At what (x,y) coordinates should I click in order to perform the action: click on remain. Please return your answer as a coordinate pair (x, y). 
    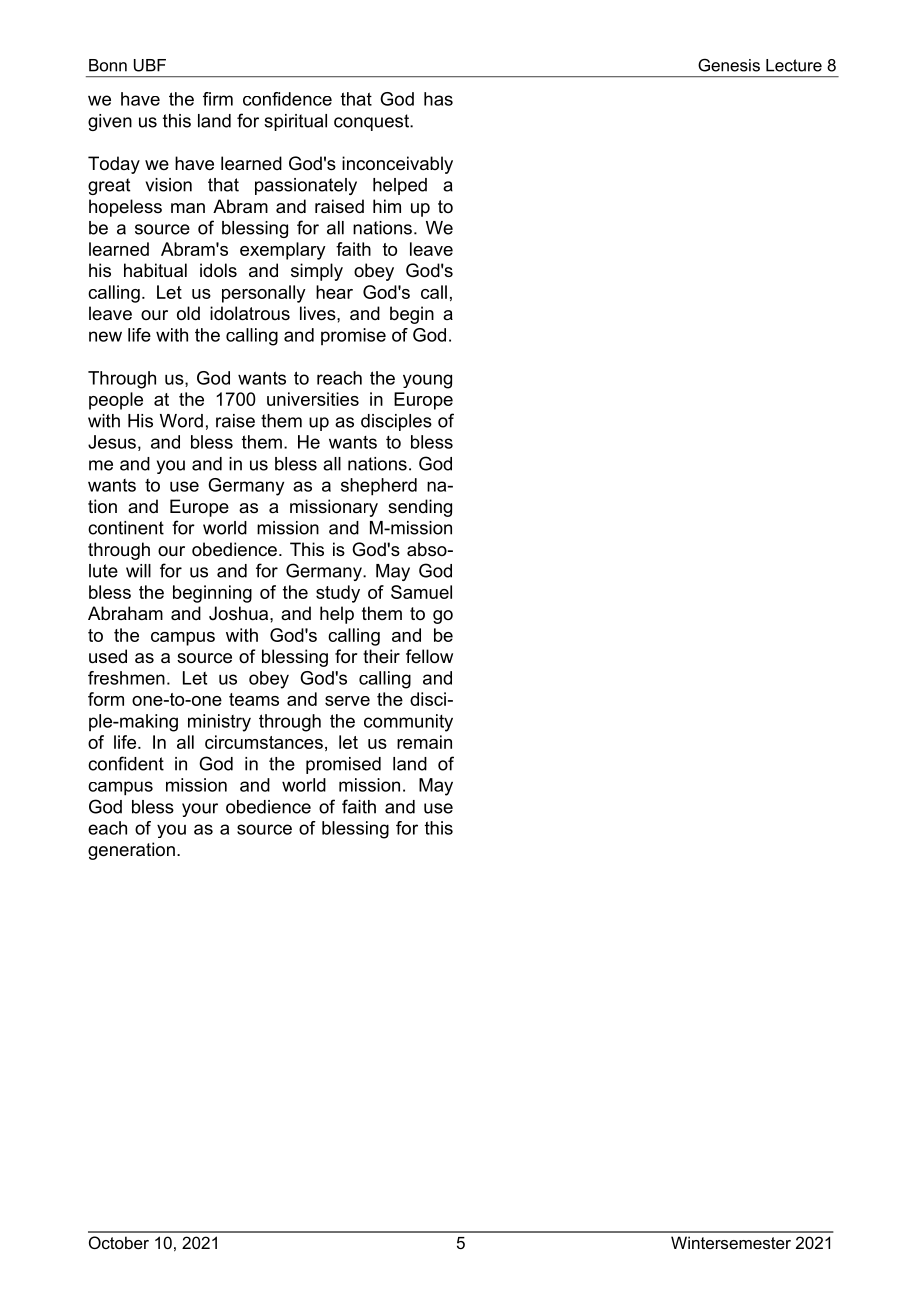
    Looking at the image, I should click on (424, 742).
